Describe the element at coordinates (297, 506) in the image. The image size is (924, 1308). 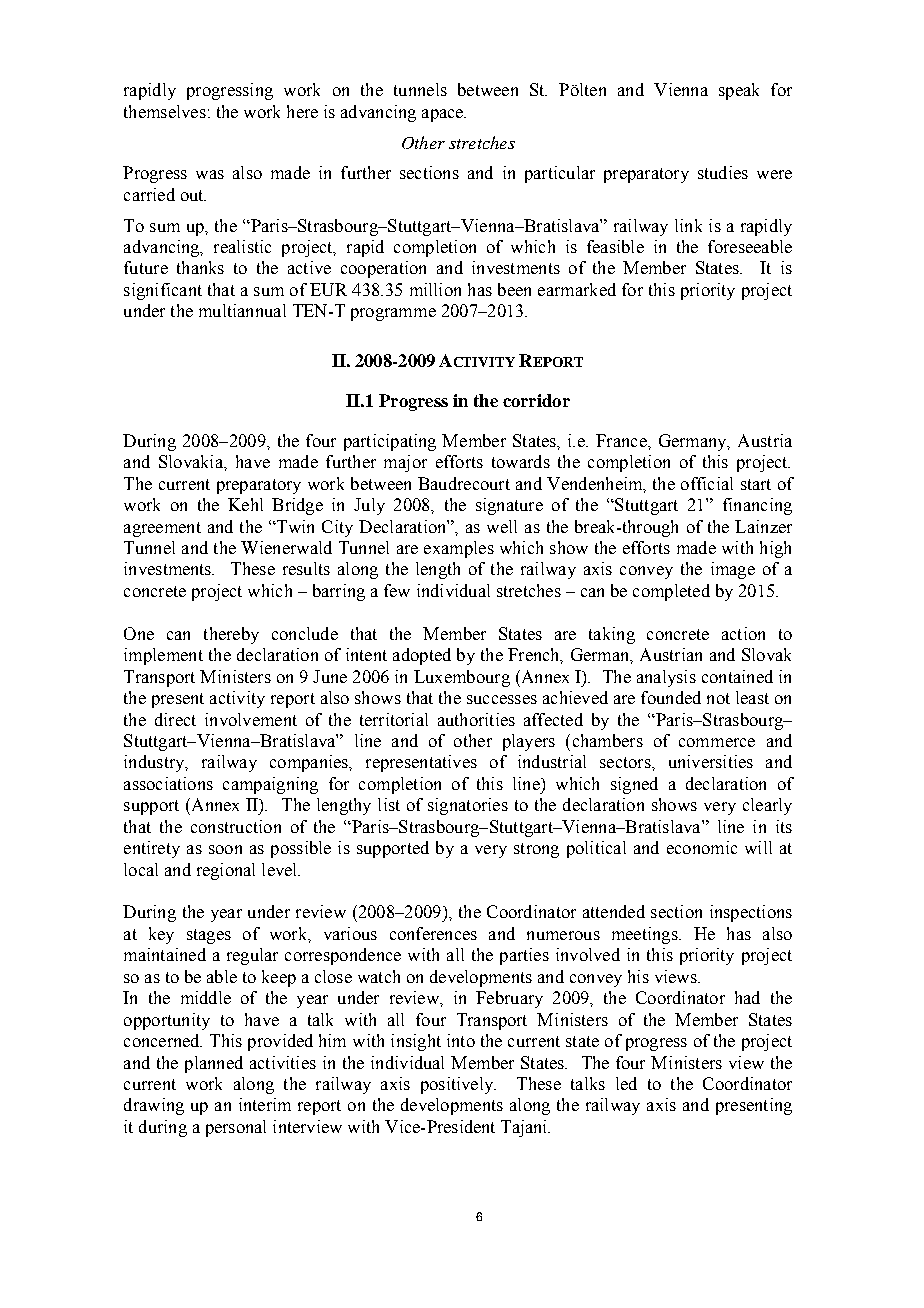
I see `Bridge` at that location.
